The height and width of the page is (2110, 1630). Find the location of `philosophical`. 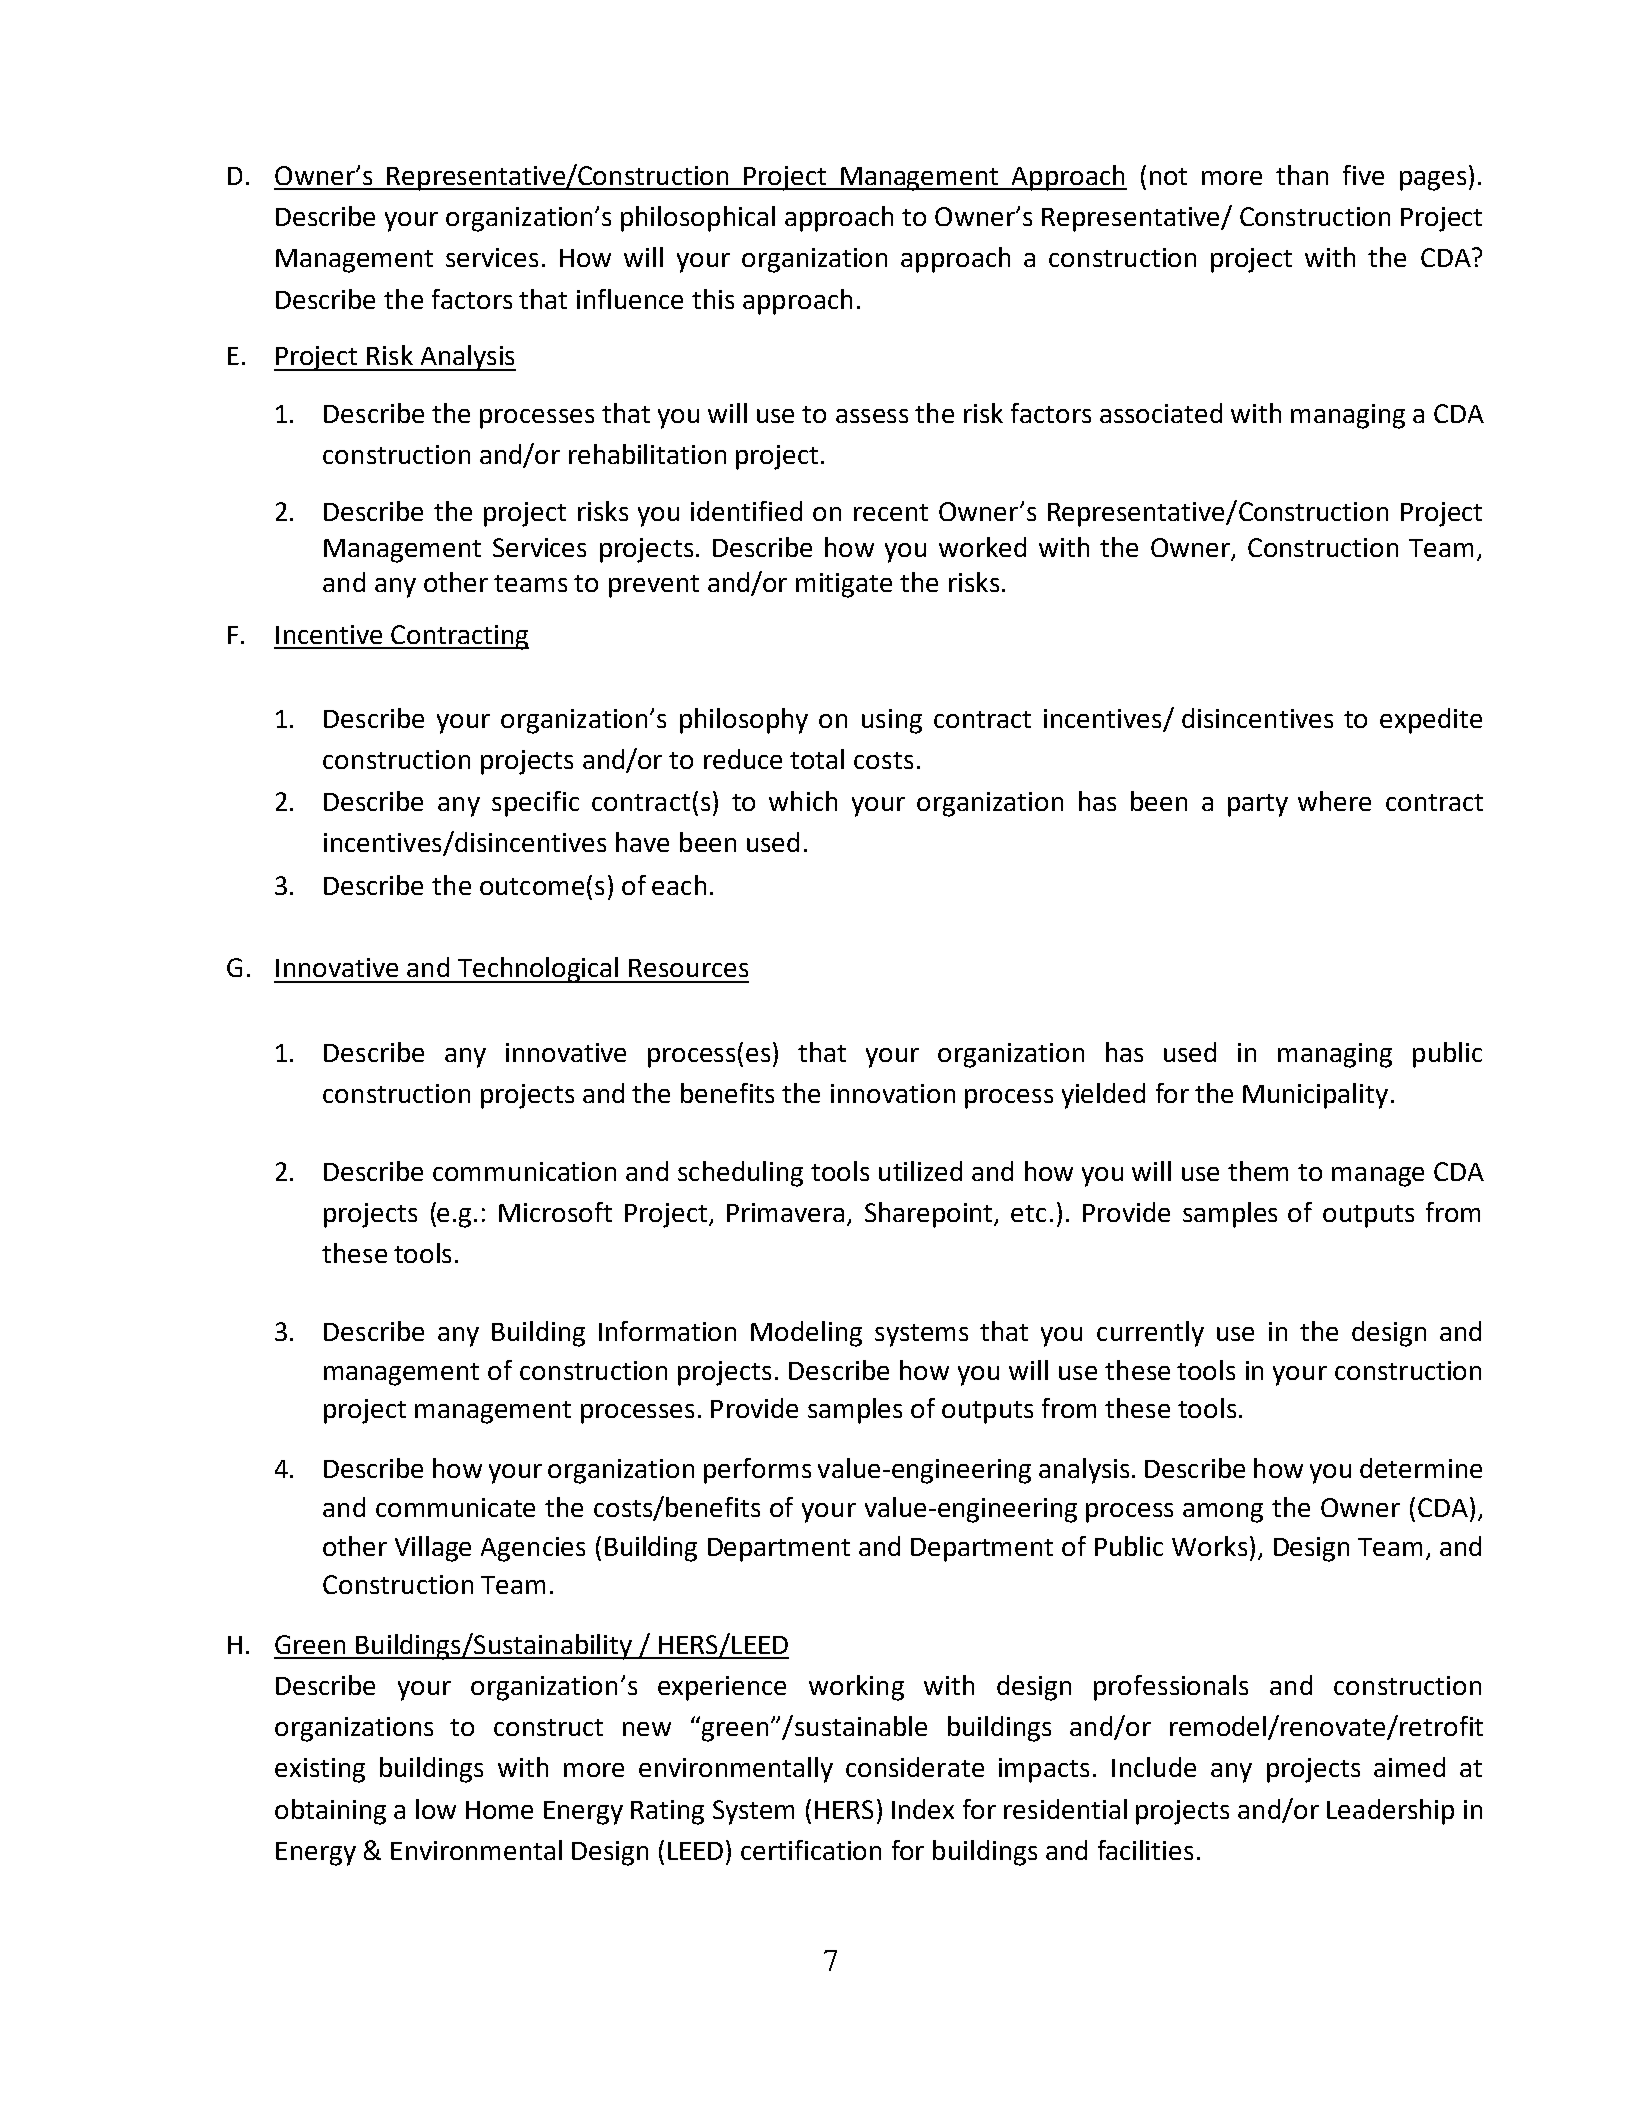

philosophical is located at coordinates (698, 219).
